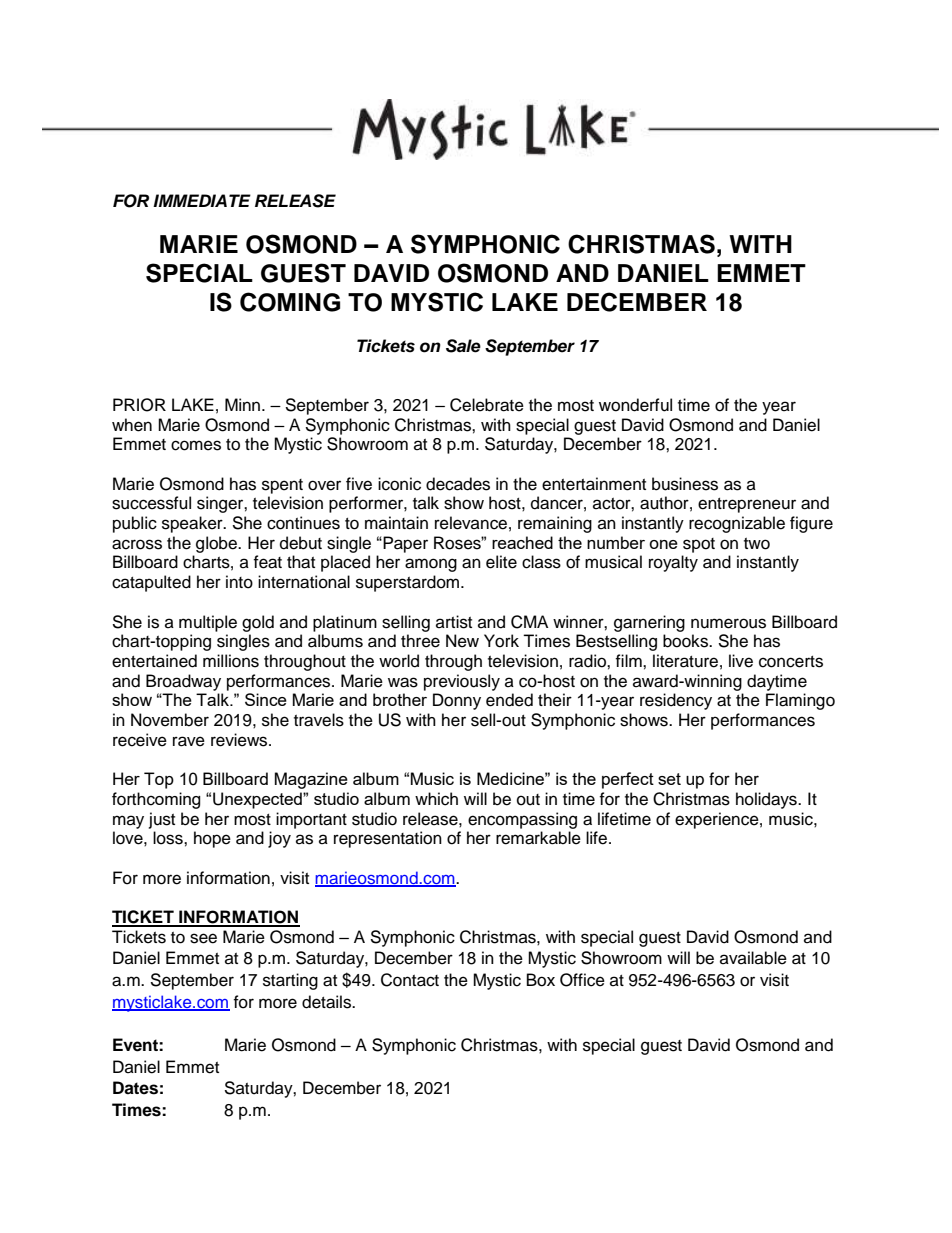  Describe the element at coordinates (685, 484) in the image. I see `business` at that location.
